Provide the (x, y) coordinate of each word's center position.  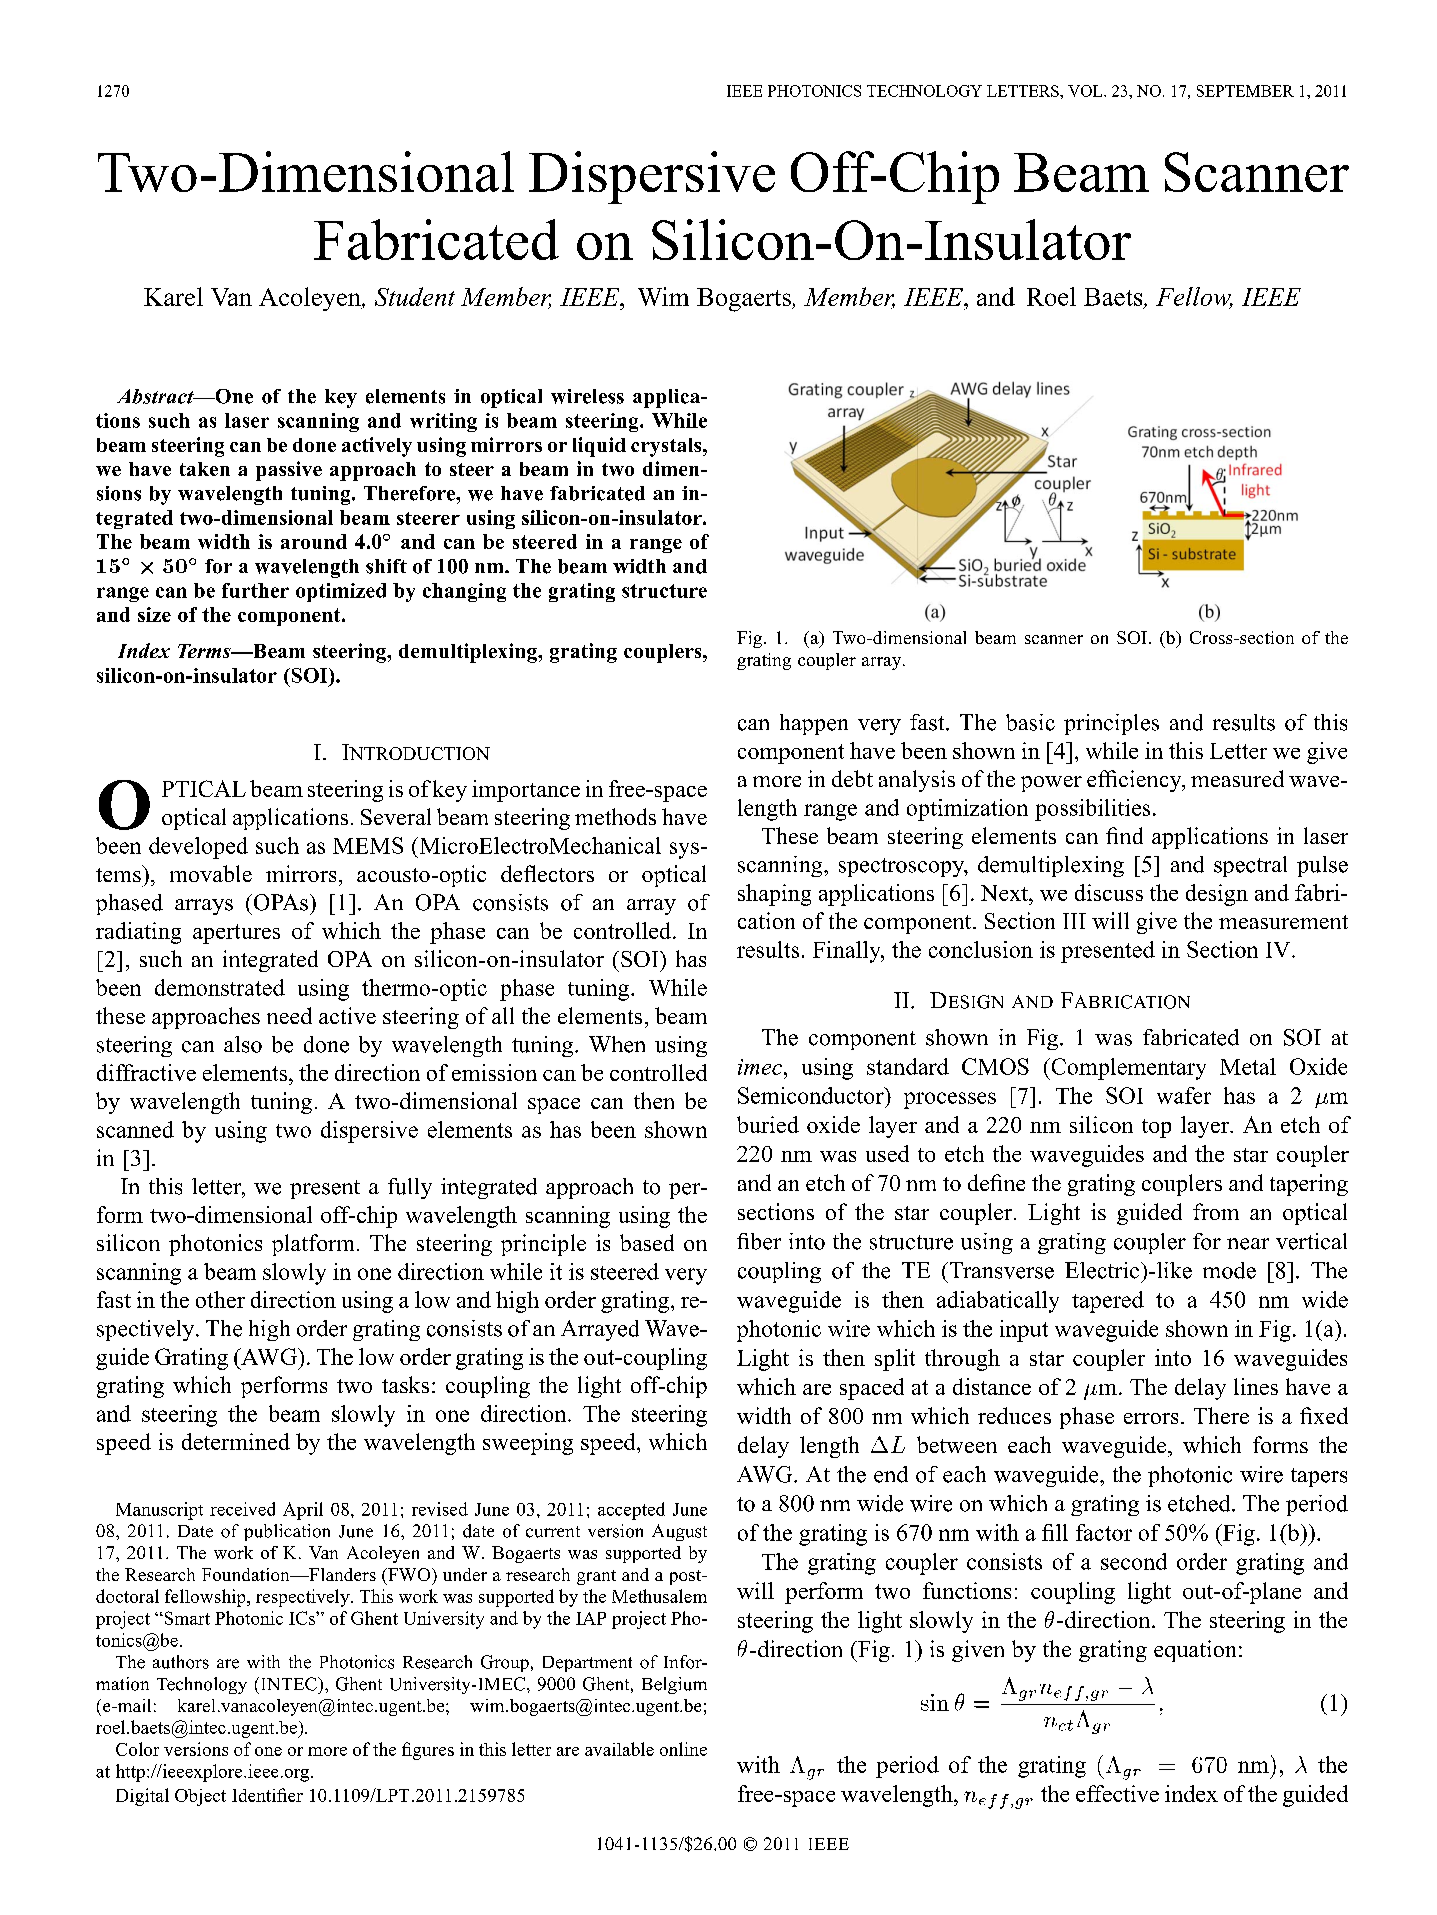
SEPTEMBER (1245, 91)
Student (415, 296)
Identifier (267, 1795)
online (683, 1749)
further (255, 590)
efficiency (1135, 781)
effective (1117, 1793)
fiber (759, 1241)
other (220, 1299)
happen (814, 724)
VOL (1086, 91)
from (1216, 1211)
